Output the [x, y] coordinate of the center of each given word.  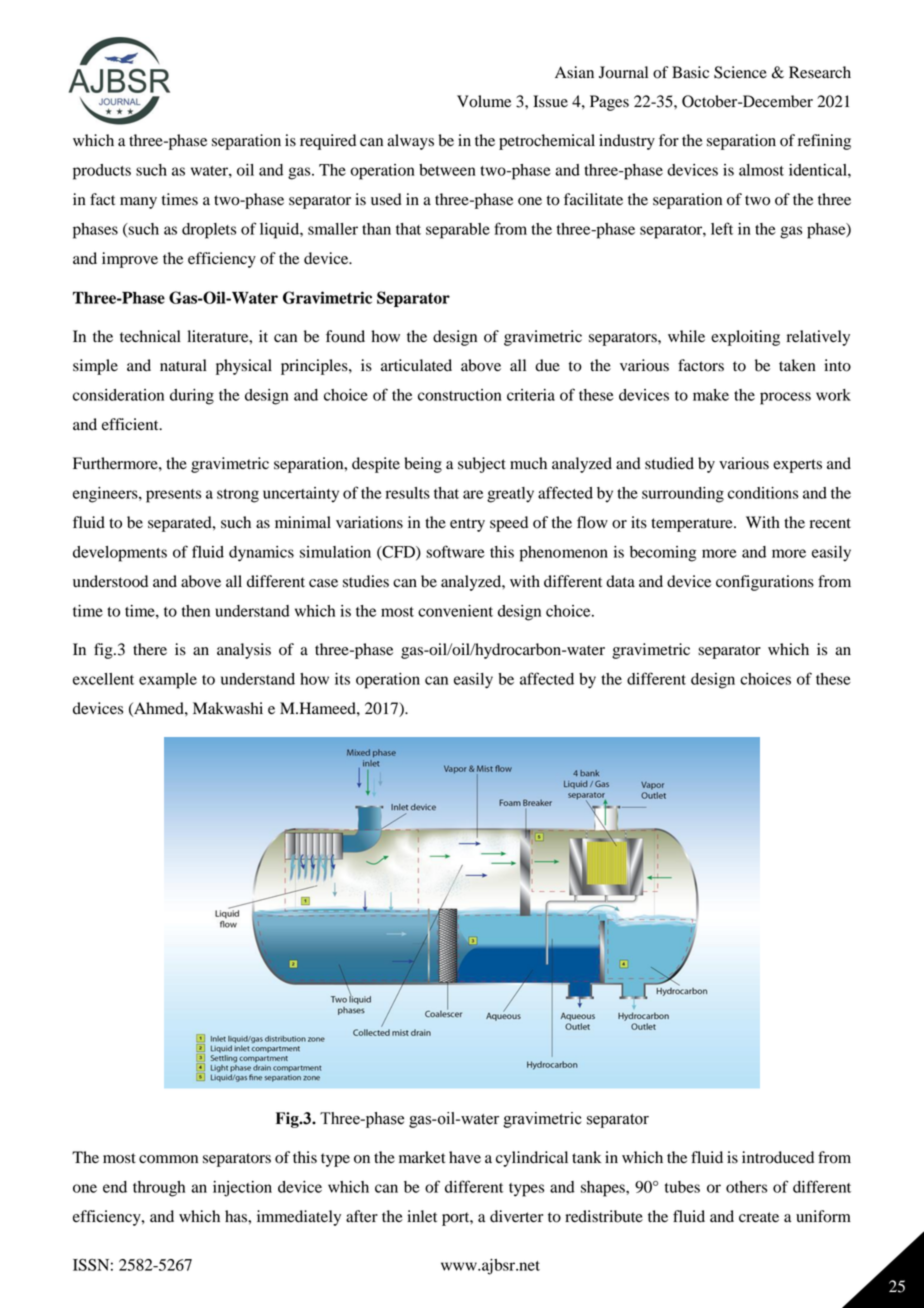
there [150, 649]
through [159, 1189]
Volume [484, 101]
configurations [765, 583]
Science [740, 72]
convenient [455, 611]
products [102, 172]
